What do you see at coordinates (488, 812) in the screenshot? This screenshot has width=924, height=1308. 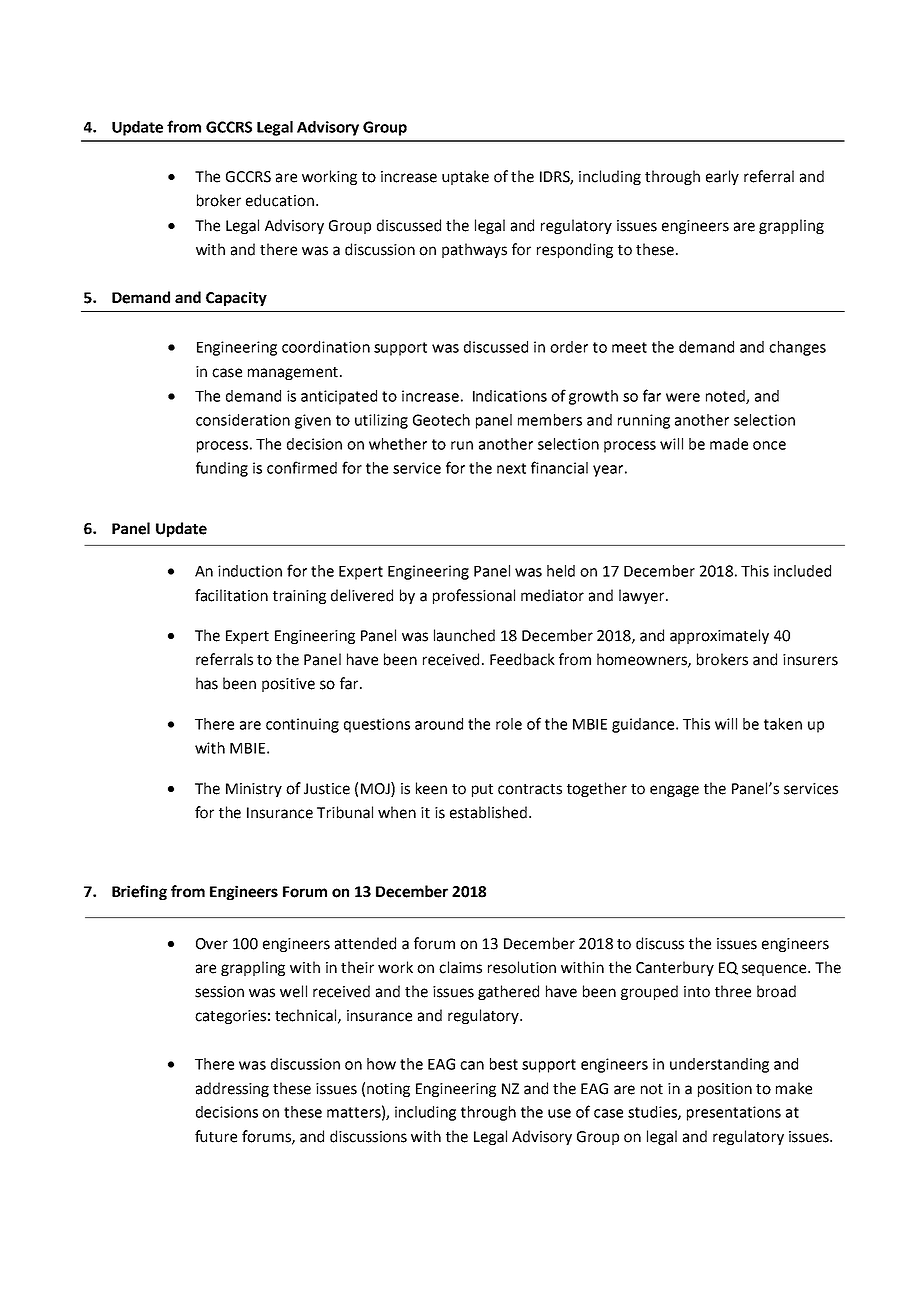 I see `established` at bounding box center [488, 812].
